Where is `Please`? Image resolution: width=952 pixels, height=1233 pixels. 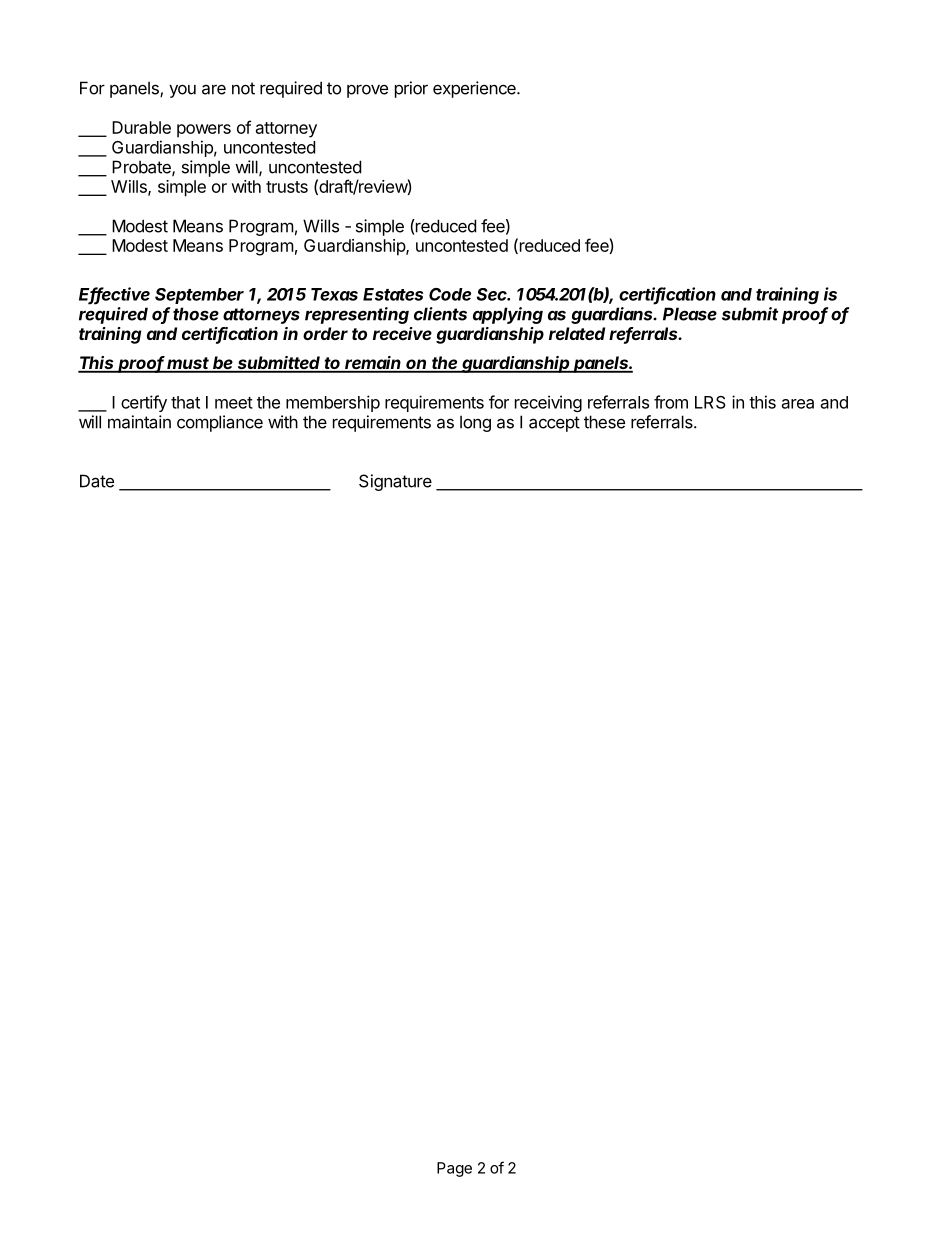 Please is located at coordinates (690, 314).
